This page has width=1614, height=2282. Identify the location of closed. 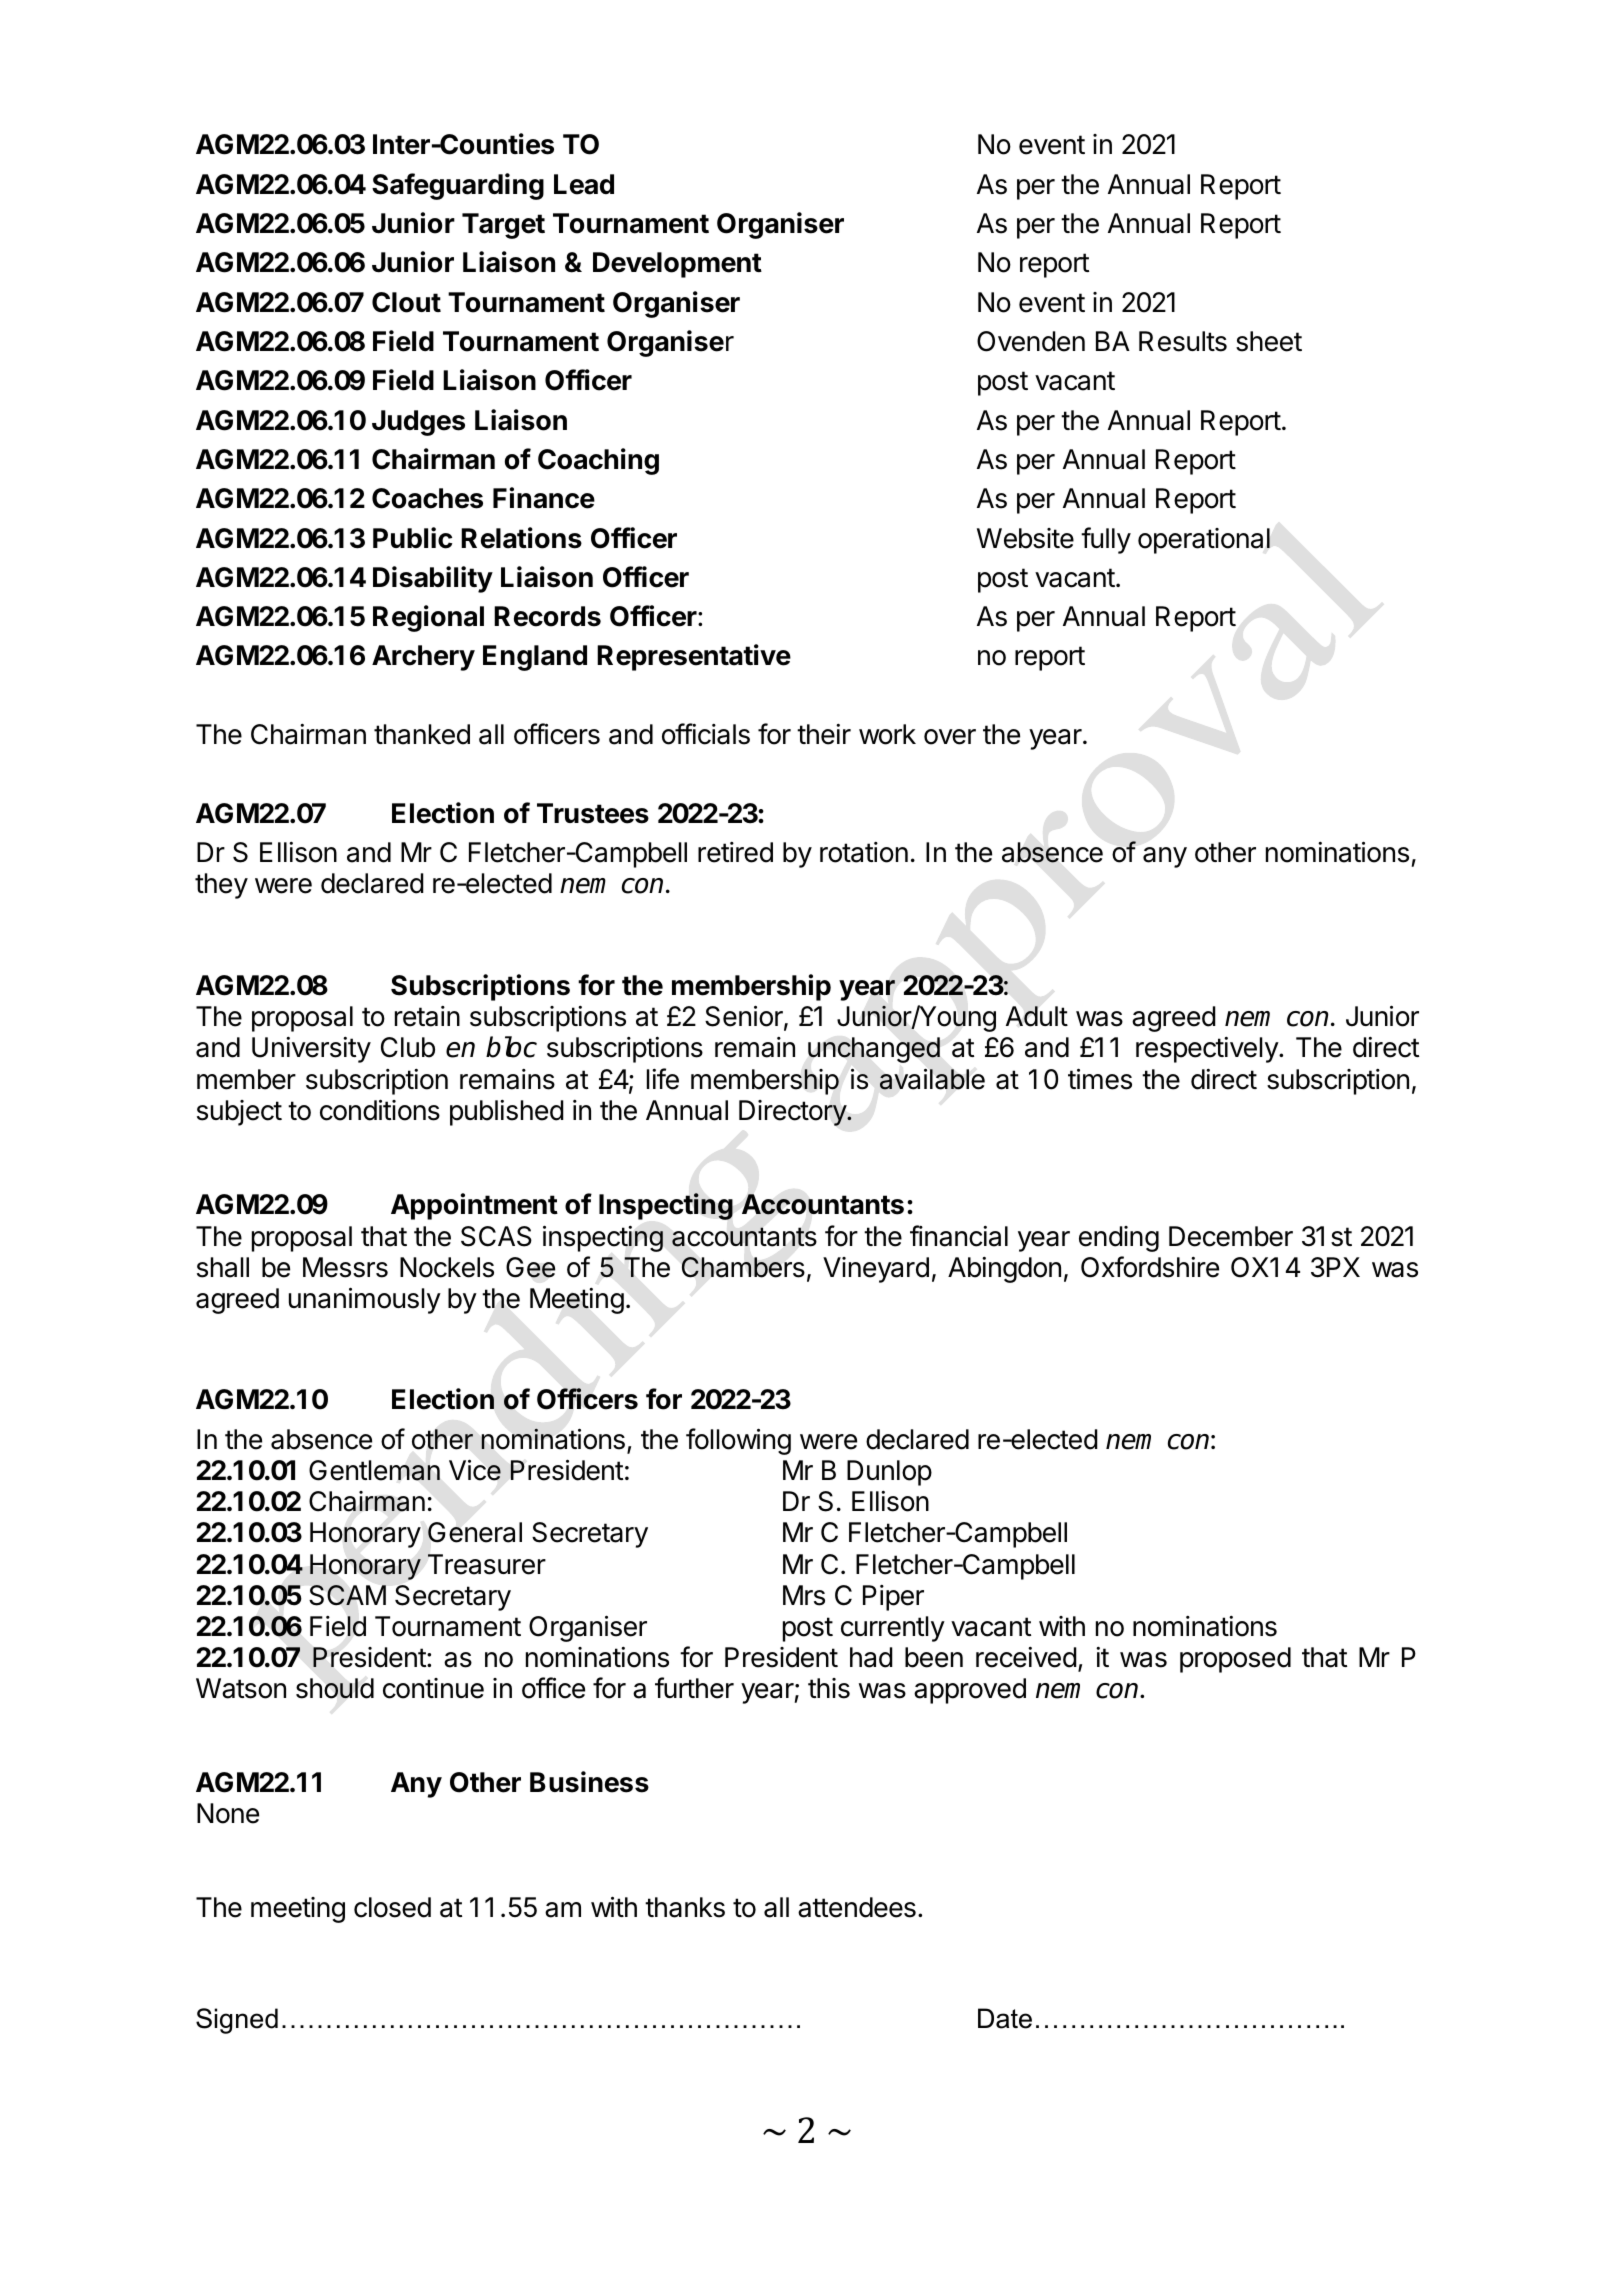
(392, 1907).
